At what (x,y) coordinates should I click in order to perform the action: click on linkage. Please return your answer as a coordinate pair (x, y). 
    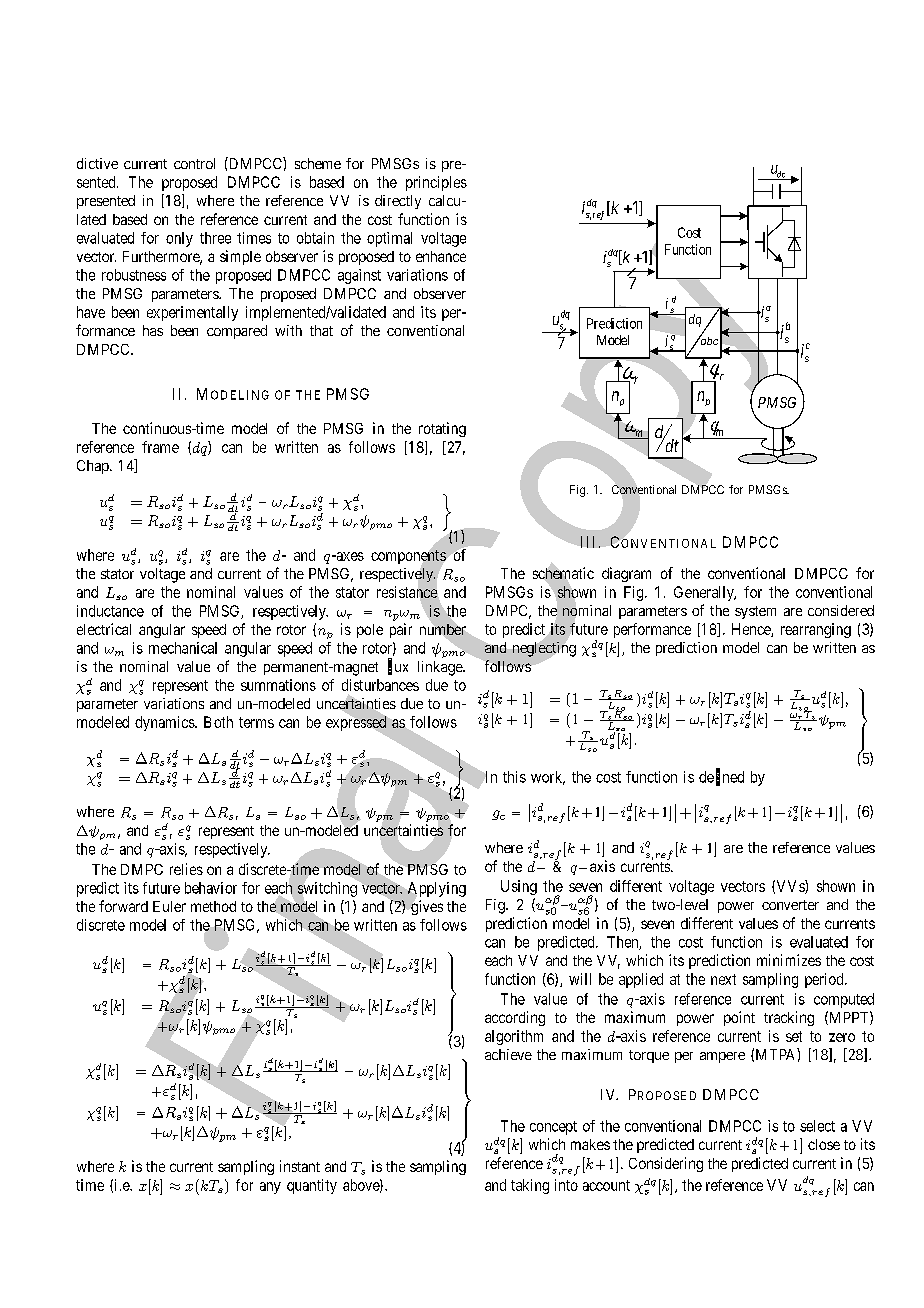
    Looking at the image, I should click on (441, 668).
